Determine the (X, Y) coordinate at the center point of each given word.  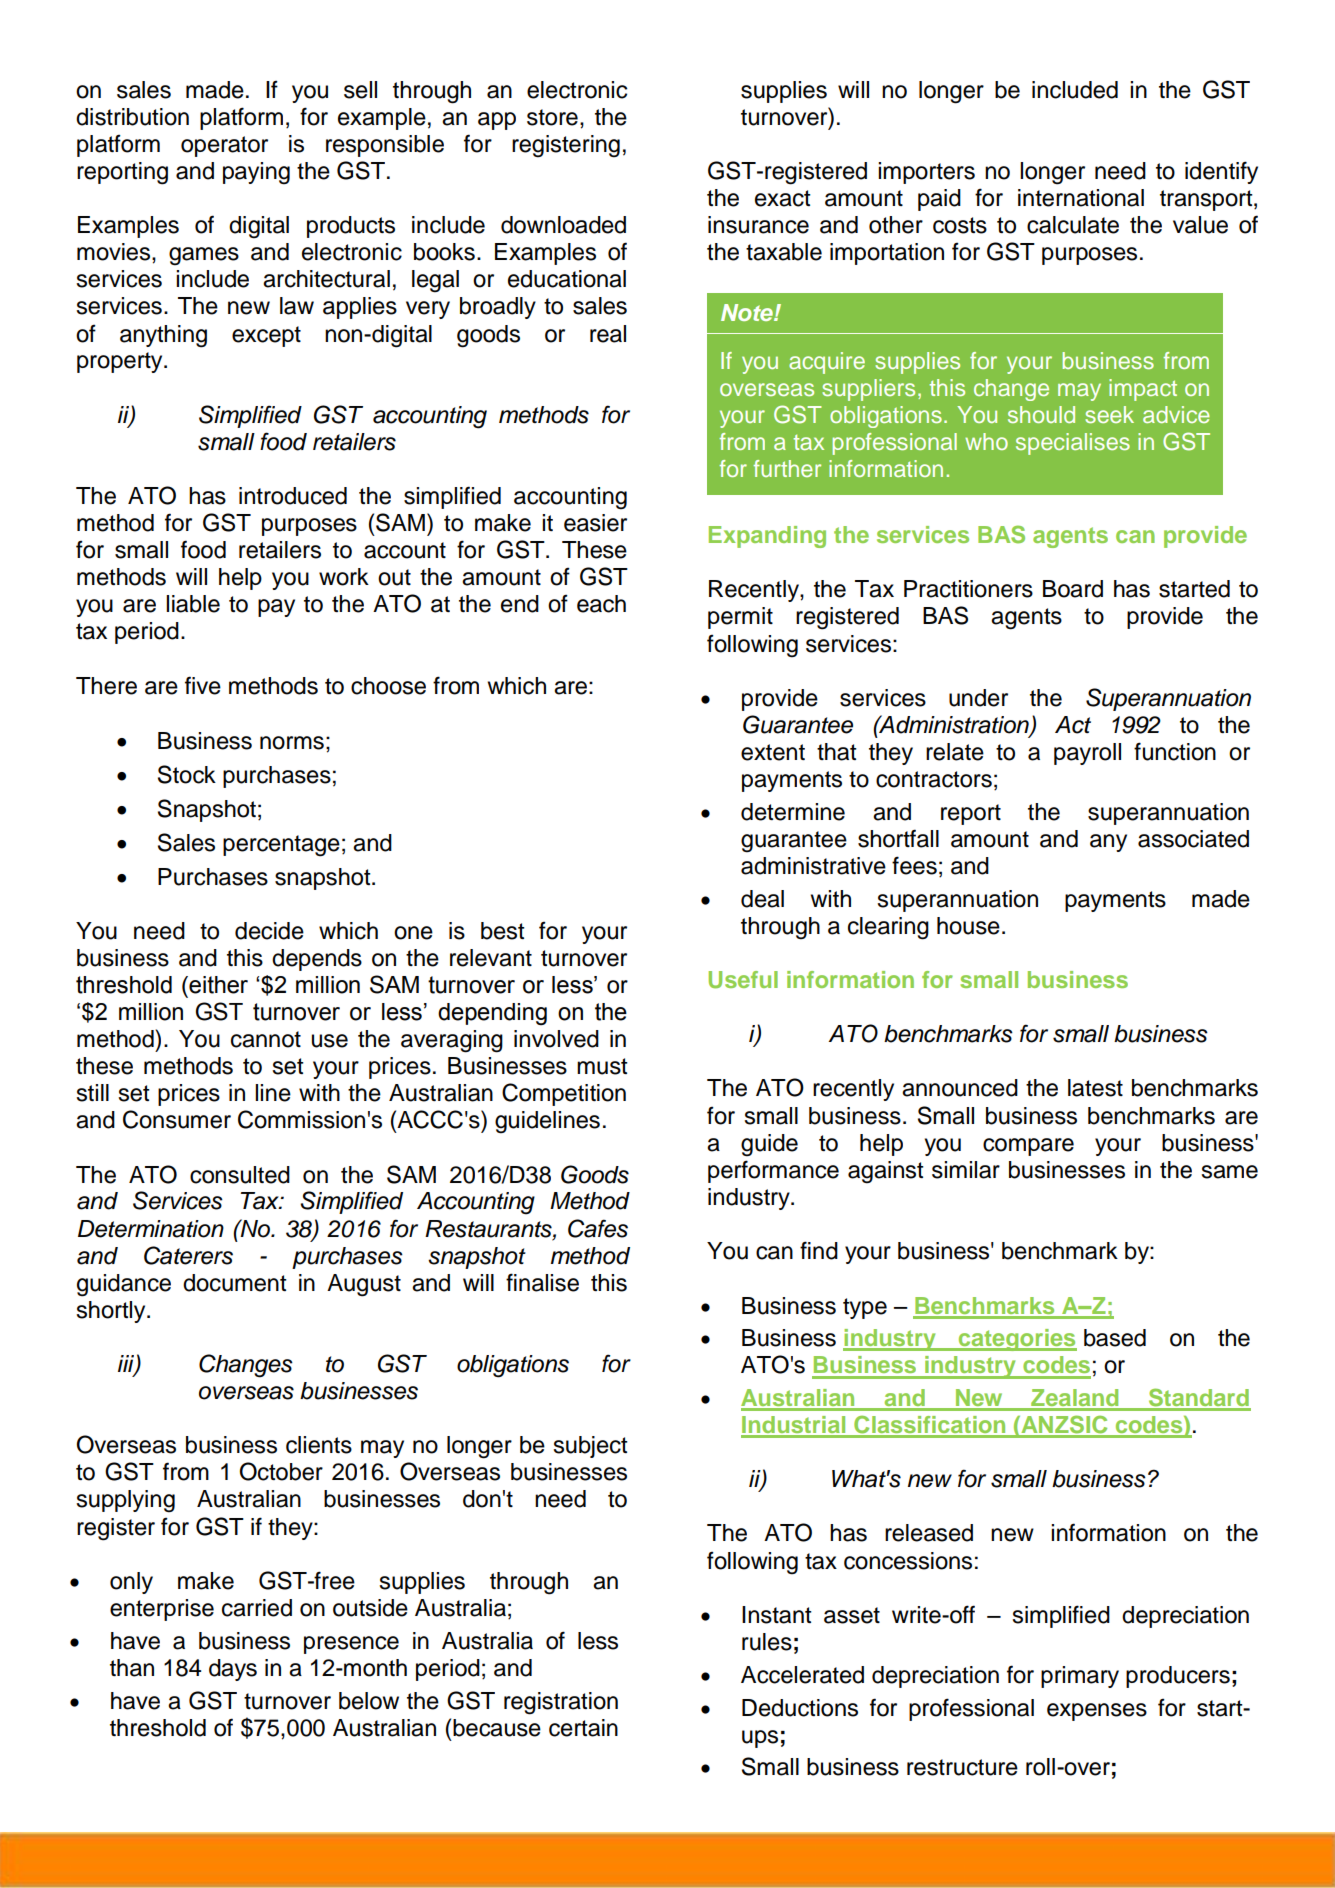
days (233, 1670)
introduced (293, 496)
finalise (542, 1282)
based (1115, 1338)
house (968, 926)
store (552, 117)
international (1081, 198)
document (235, 1283)
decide (269, 931)
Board (1073, 589)
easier (595, 523)
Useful (743, 980)
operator (224, 146)
